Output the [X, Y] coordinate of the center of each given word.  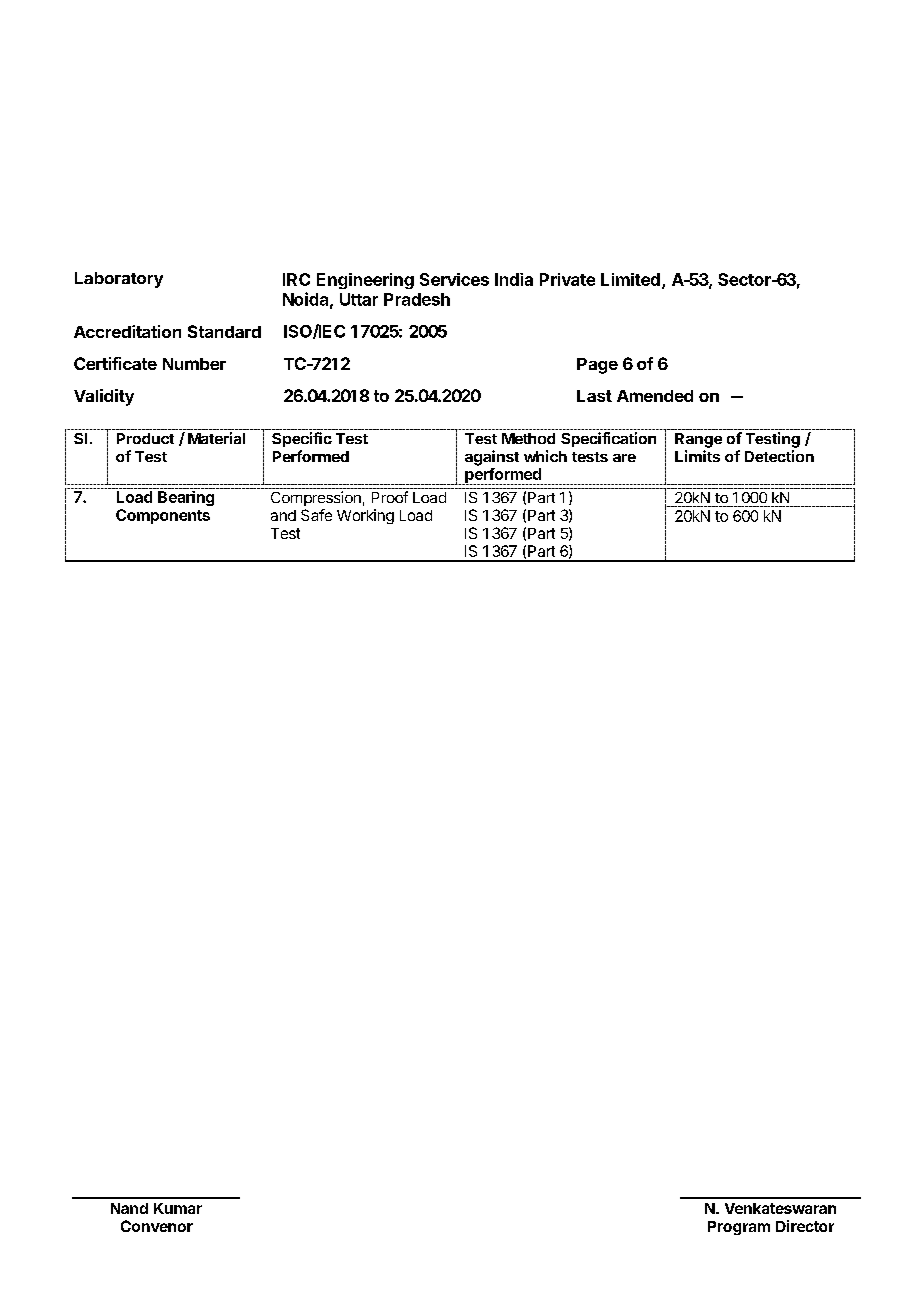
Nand [129, 1208]
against [492, 458]
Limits [697, 456]
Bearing [186, 498]
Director [805, 1226]
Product [145, 438]
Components [163, 516]
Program [739, 1228]
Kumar [178, 1208]
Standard [224, 331]
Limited [630, 279]
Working [365, 516]
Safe [316, 515]
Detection [779, 456]
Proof [390, 497]
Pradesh [417, 299]
